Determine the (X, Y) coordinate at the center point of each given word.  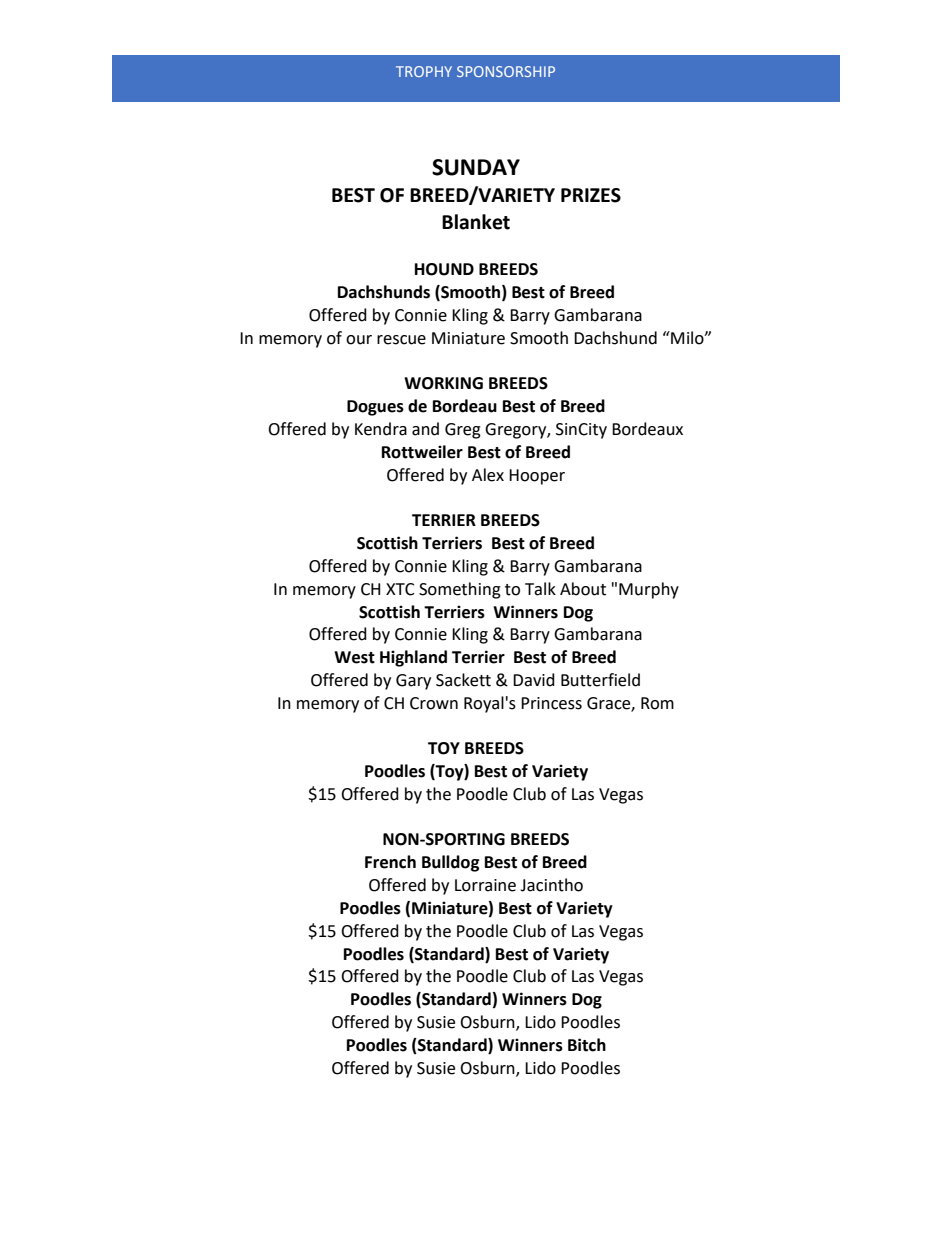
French (390, 862)
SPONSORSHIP (506, 71)
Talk (540, 589)
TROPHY (424, 71)
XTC (400, 589)
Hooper (537, 477)
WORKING (443, 383)
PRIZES (591, 195)
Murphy (649, 590)
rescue (401, 340)
